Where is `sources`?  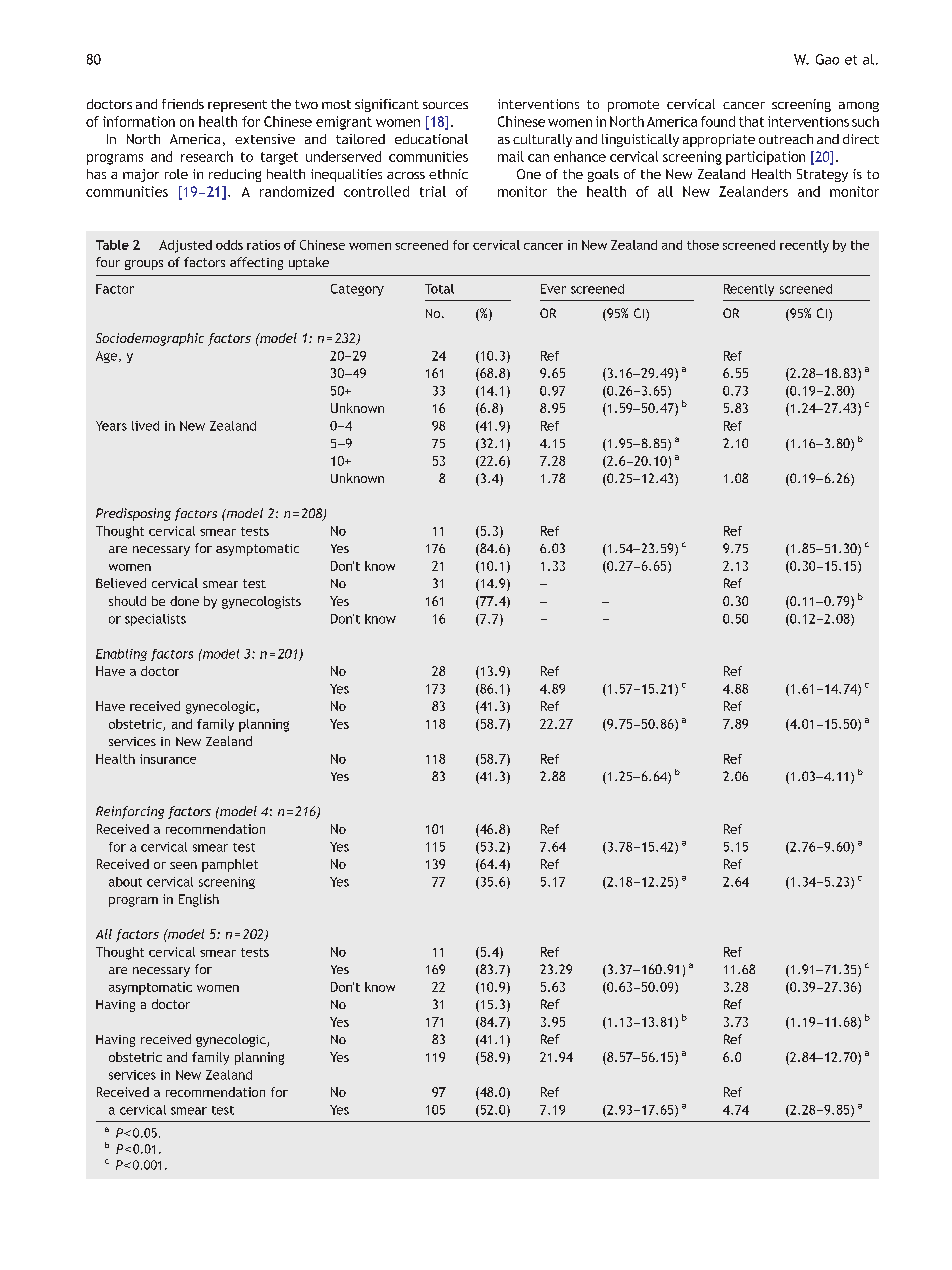 sources is located at coordinates (445, 105).
